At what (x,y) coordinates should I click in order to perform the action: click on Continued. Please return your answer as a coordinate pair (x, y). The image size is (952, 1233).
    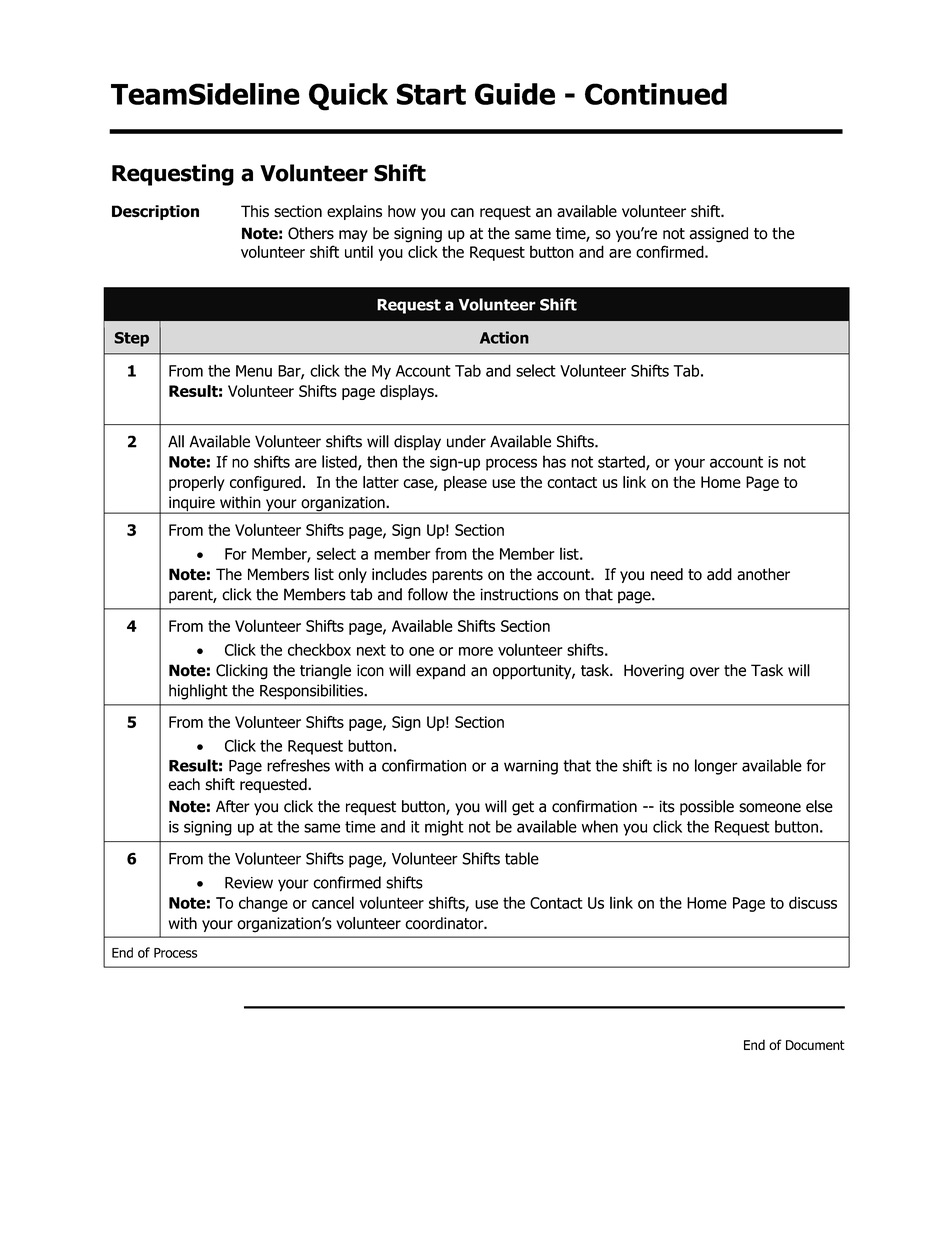
    Looking at the image, I should click on (656, 94).
